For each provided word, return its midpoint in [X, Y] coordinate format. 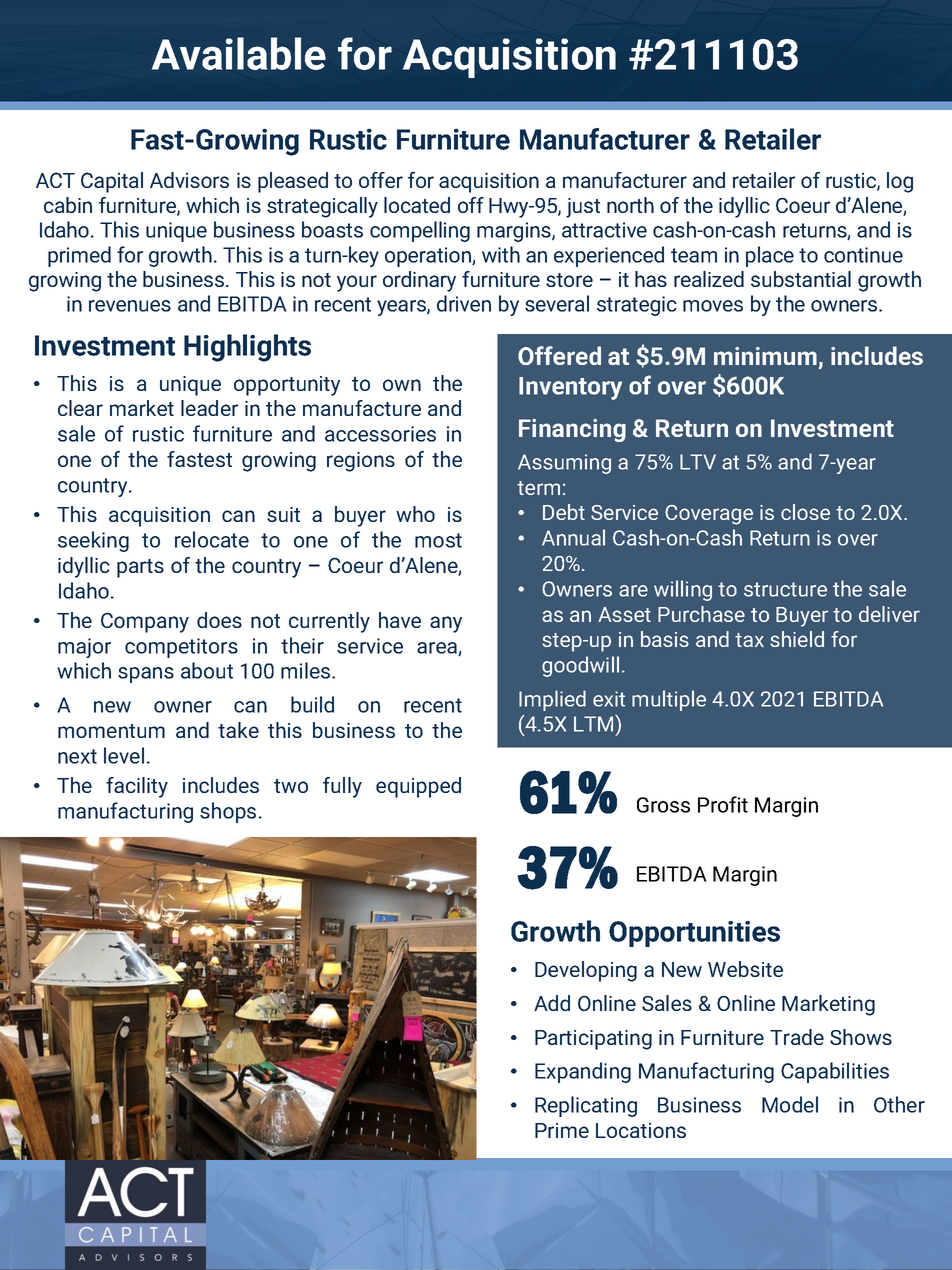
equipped [418, 787]
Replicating [586, 1106]
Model [790, 1104]
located [417, 205]
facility [137, 787]
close [805, 512]
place [770, 256]
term [538, 488]
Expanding [583, 1072]
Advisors [189, 180]
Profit [723, 804]
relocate [212, 539]
